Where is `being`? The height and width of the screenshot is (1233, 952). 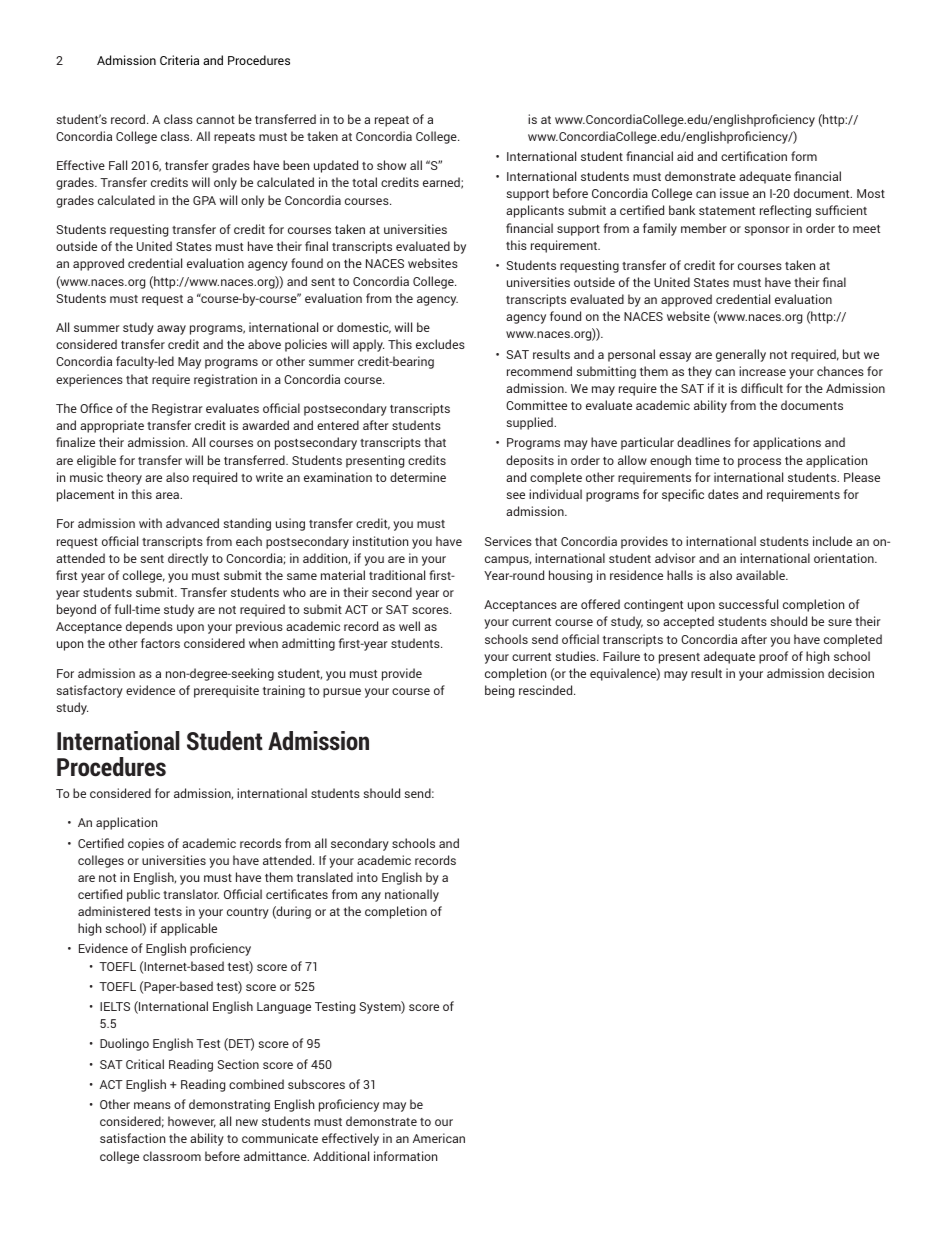
being is located at coordinates (499, 691).
